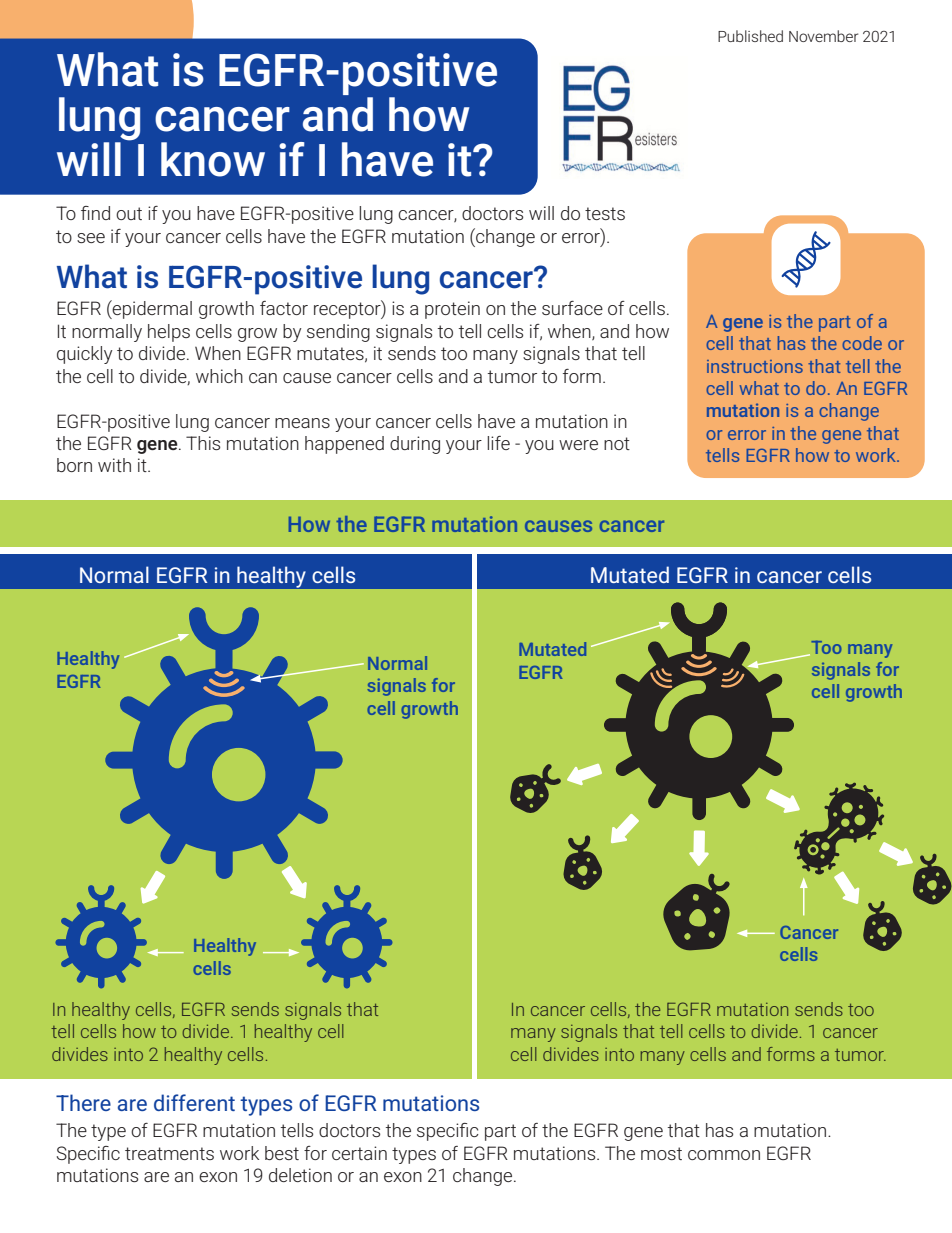 Image resolution: width=952 pixels, height=1233 pixels. I want to click on tests, so click(605, 213).
